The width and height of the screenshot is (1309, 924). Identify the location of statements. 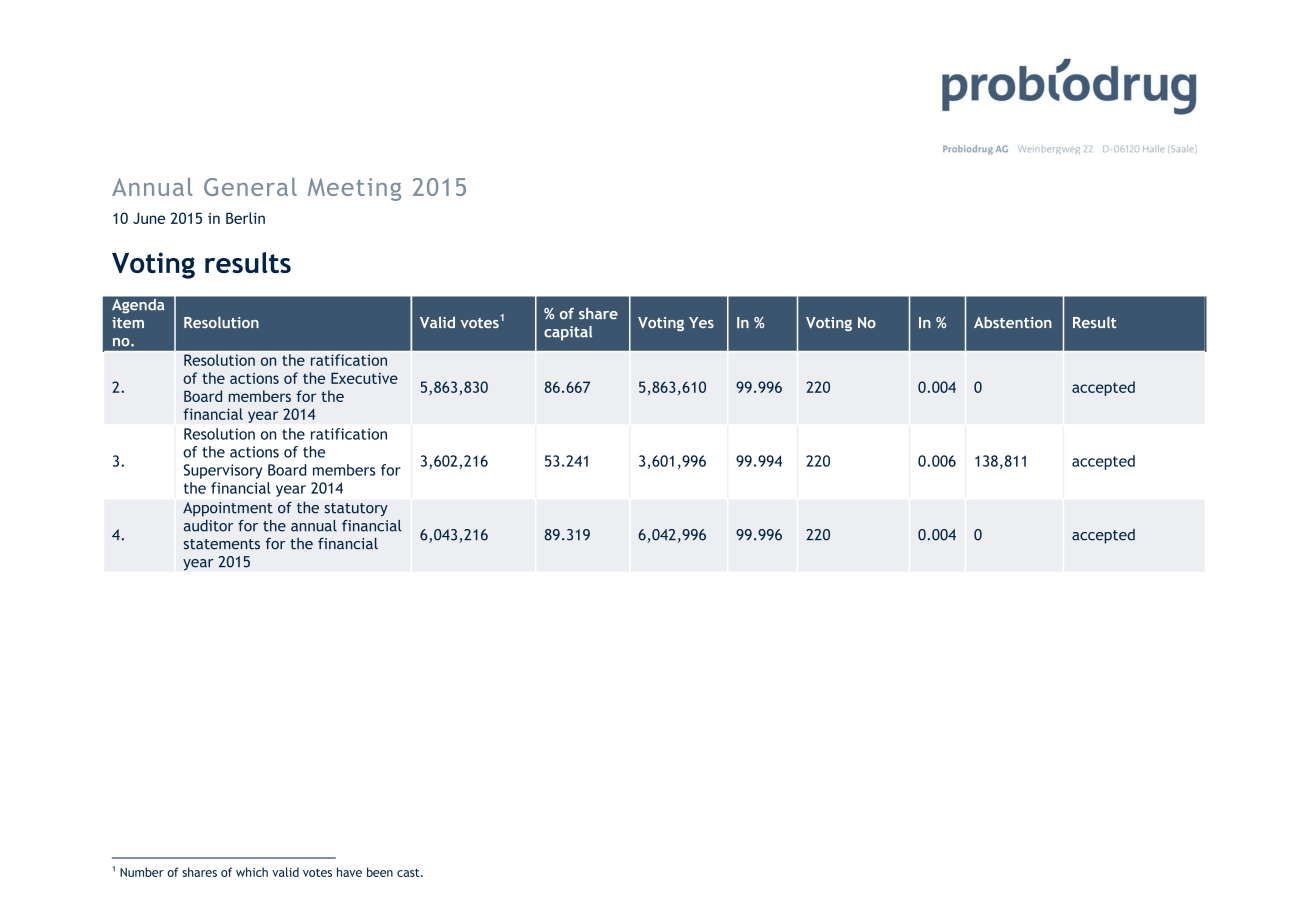
(222, 544).
